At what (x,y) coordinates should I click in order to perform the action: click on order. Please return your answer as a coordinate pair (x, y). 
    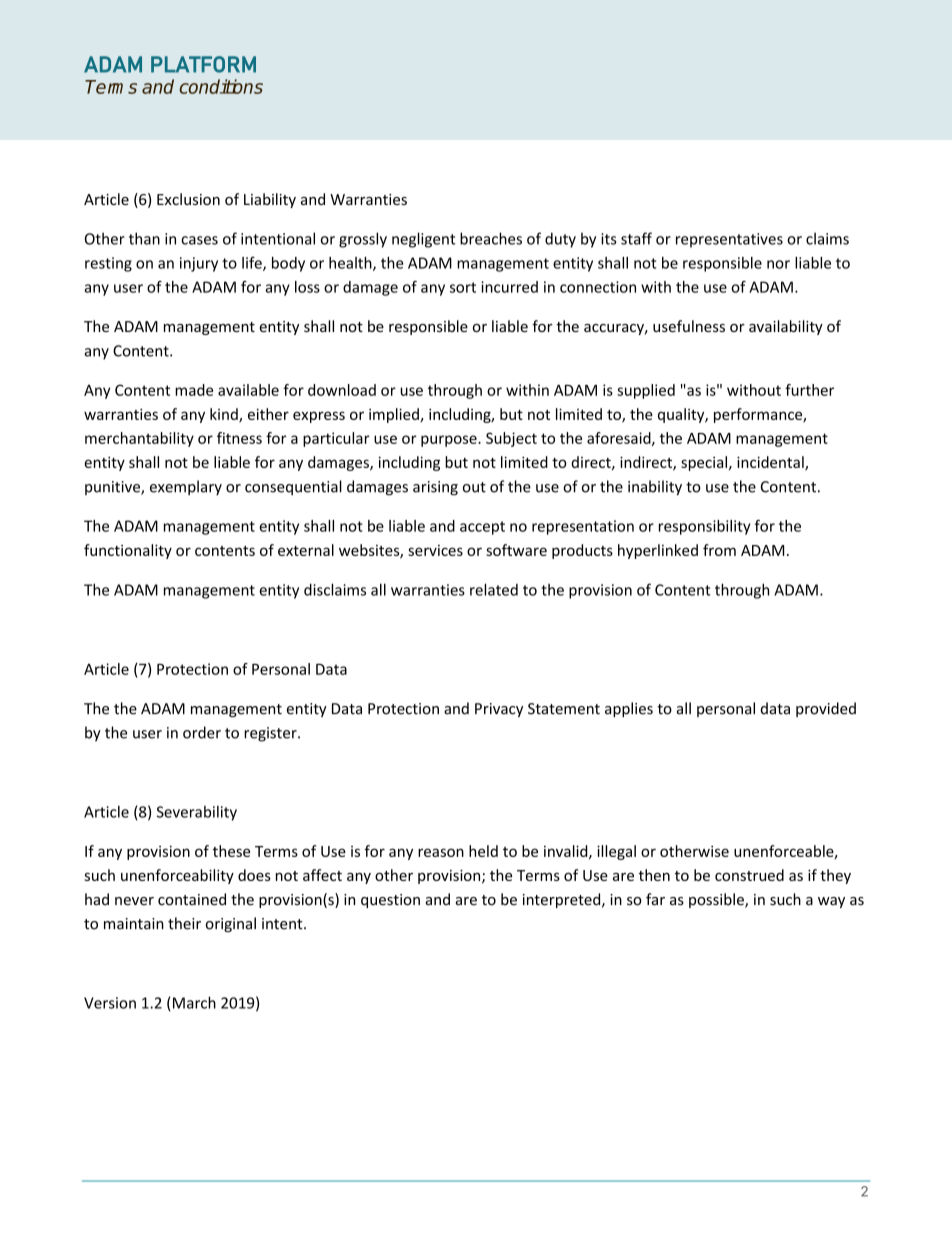
    Looking at the image, I should click on (202, 732).
